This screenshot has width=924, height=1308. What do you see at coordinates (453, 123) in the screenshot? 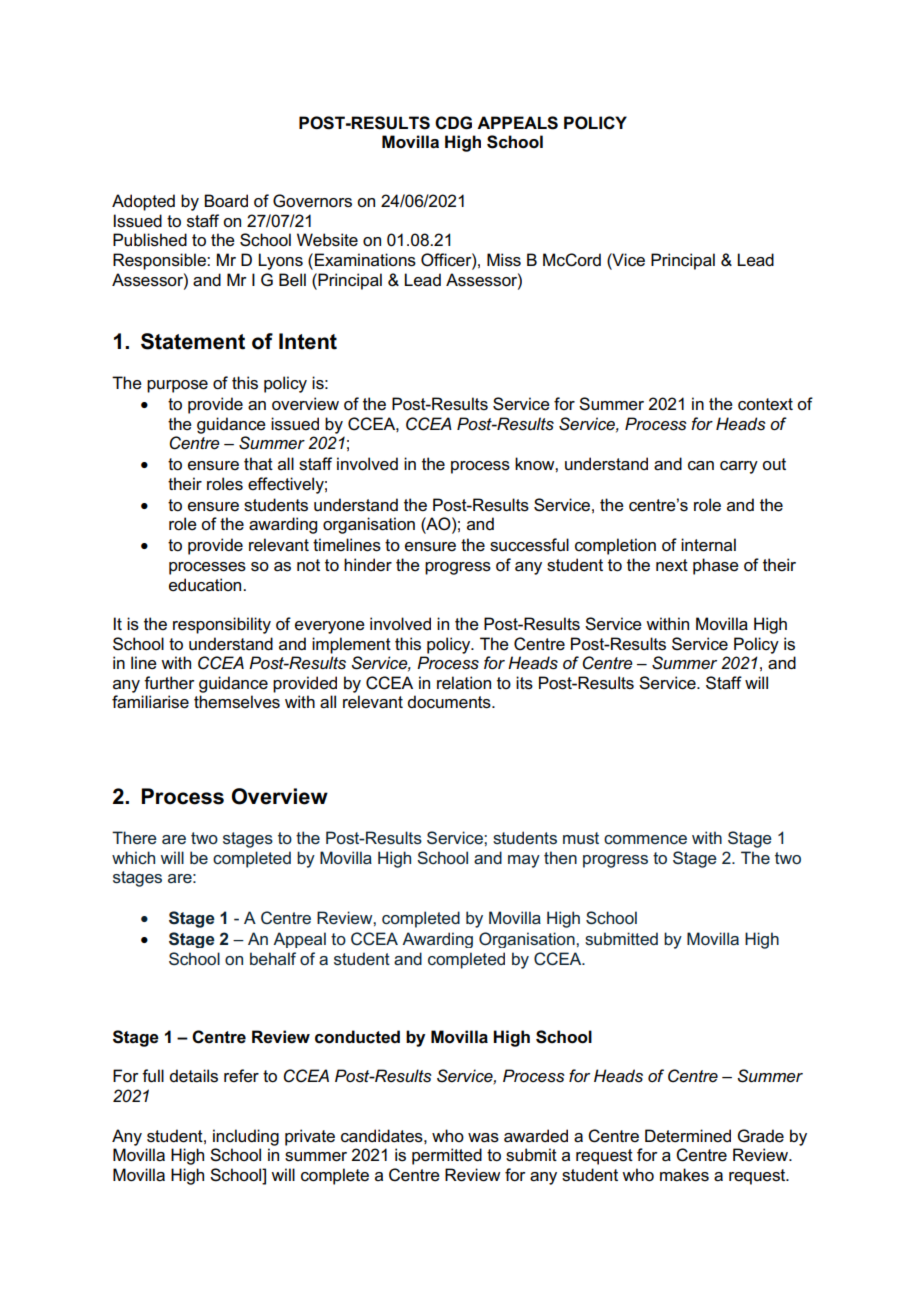
I see `CDG` at bounding box center [453, 123].
